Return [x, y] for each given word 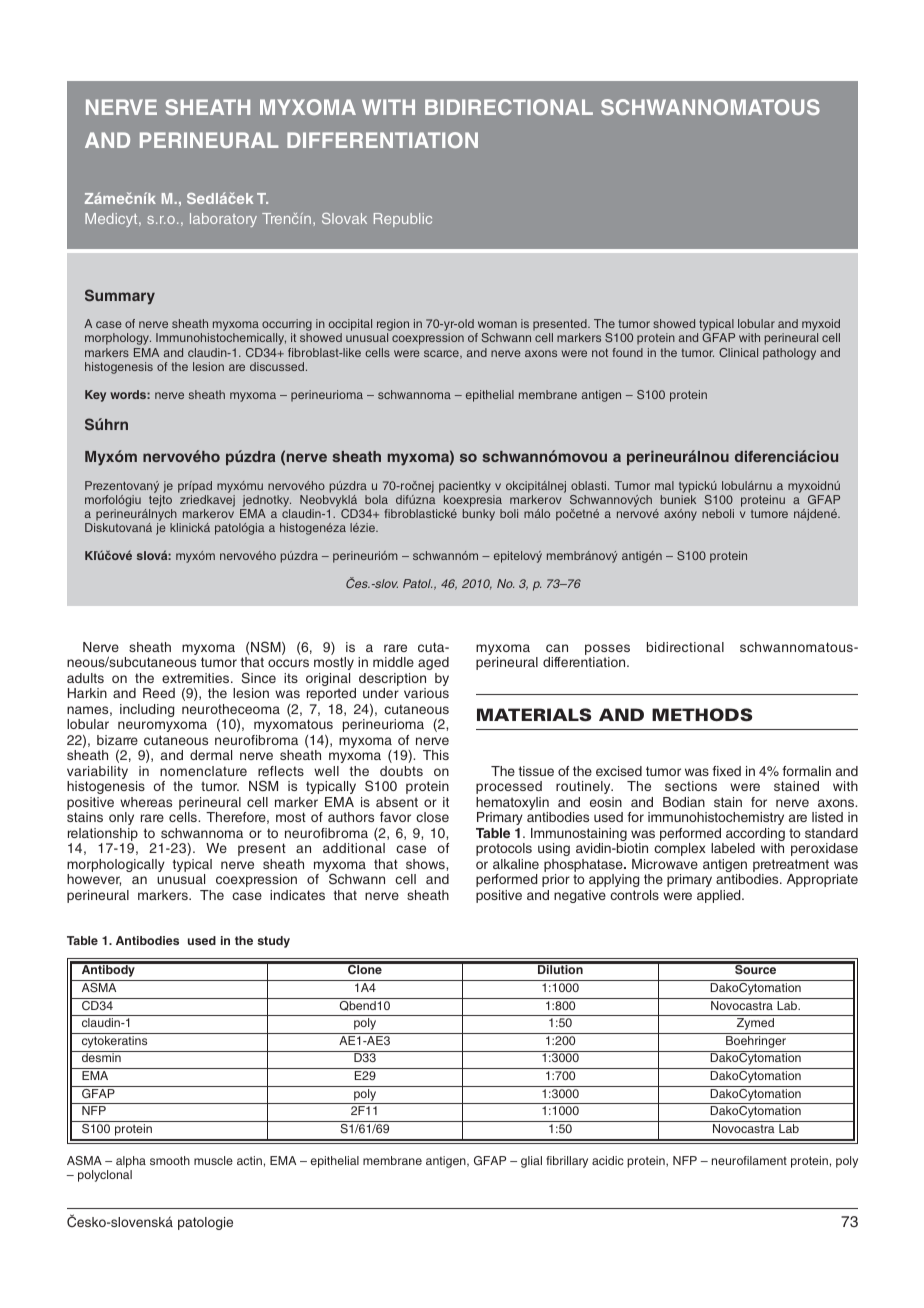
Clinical [738, 352]
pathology [789, 354]
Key [95, 396]
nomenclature [203, 771]
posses [607, 649]
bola [376, 499]
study [274, 942]
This [436, 755]
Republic [403, 220]
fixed [727, 771]
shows [426, 864]
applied [720, 896]
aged [433, 663]
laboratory [223, 220]
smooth [170, 1160]
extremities [197, 678]
